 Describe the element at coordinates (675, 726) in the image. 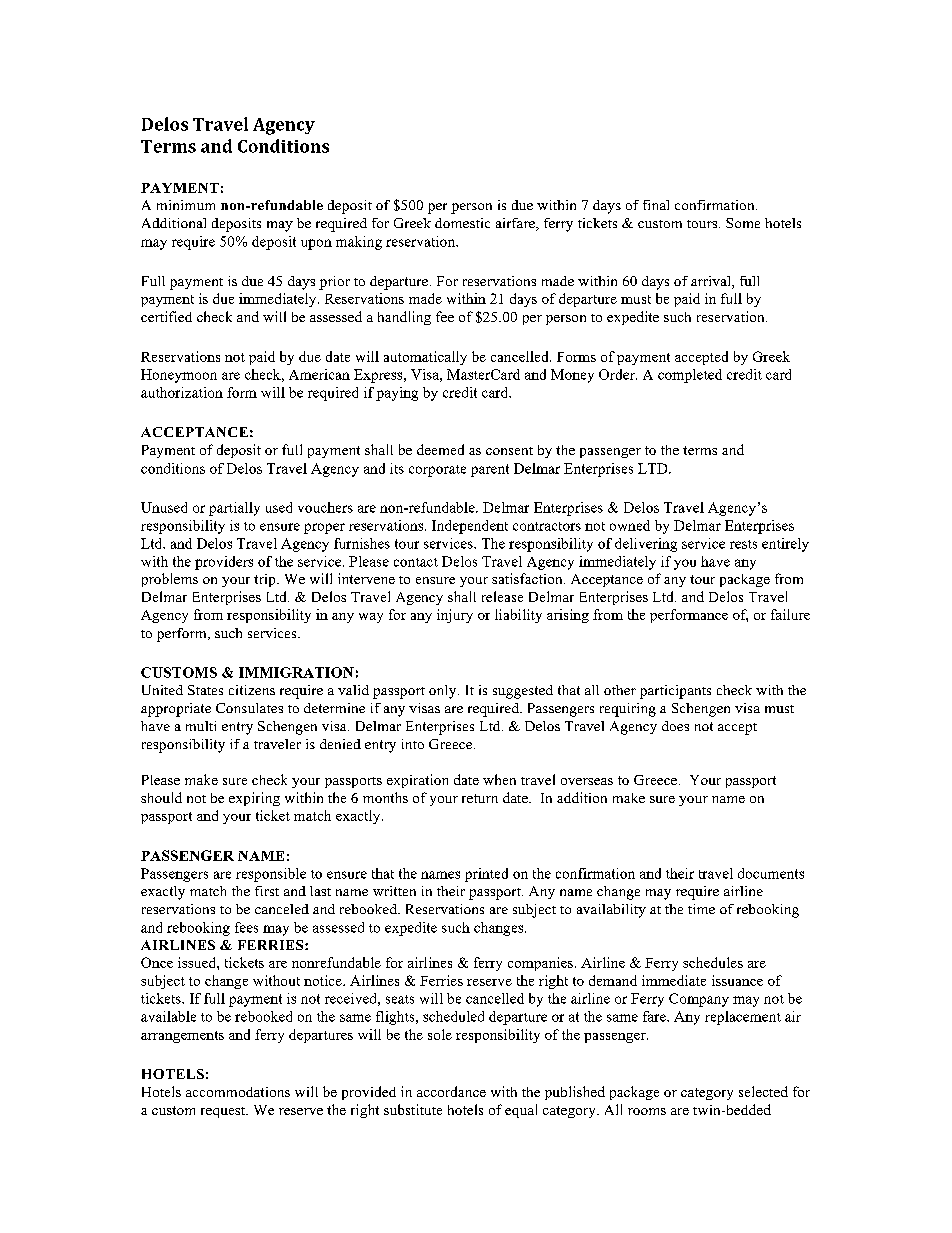

I see `does` at that location.
